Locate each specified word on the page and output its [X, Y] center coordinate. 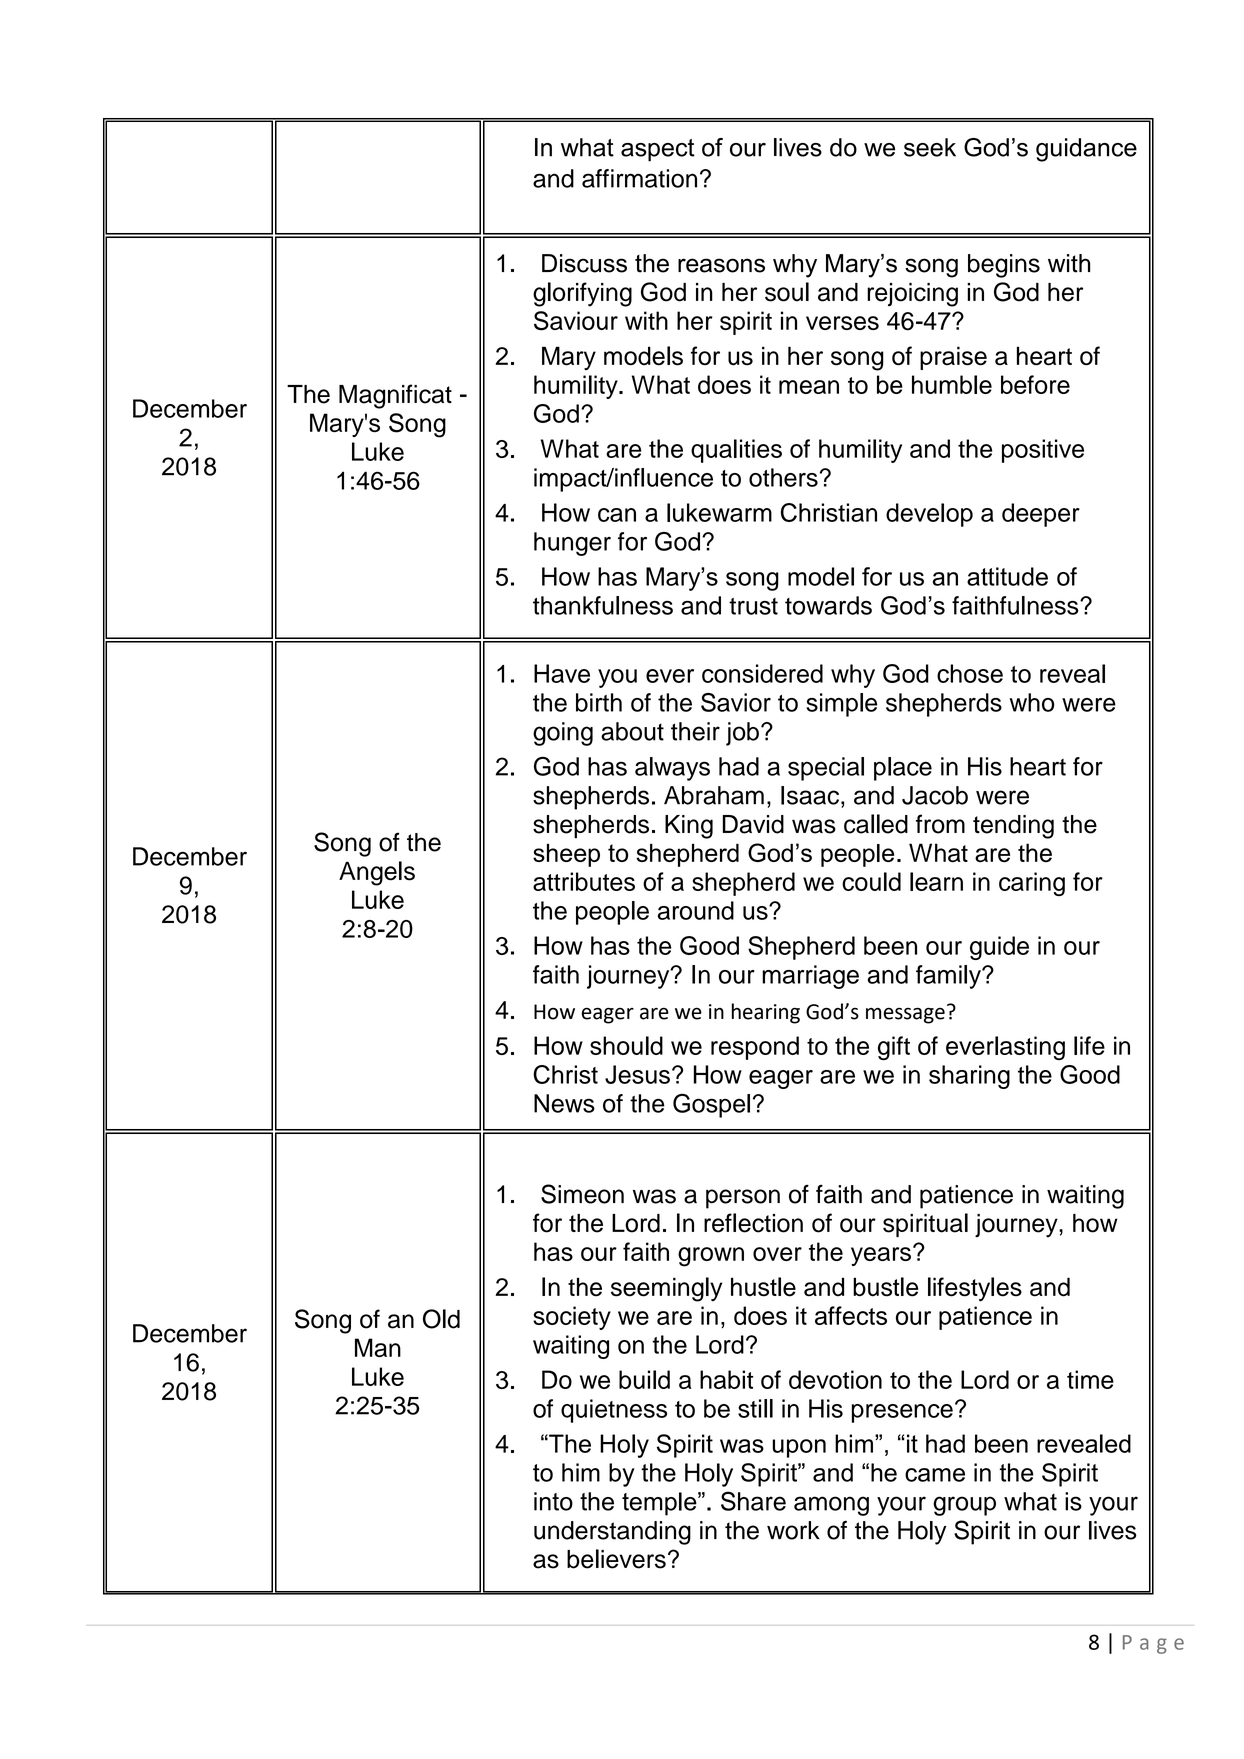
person [743, 1199]
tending [1013, 827]
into [553, 1501]
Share [753, 1501]
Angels [377, 873]
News [564, 1103]
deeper [1041, 515]
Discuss [584, 263]
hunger [572, 544]
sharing [969, 1077]
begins [1004, 266]
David [753, 824]
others [783, 477]
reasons [721, 265]
